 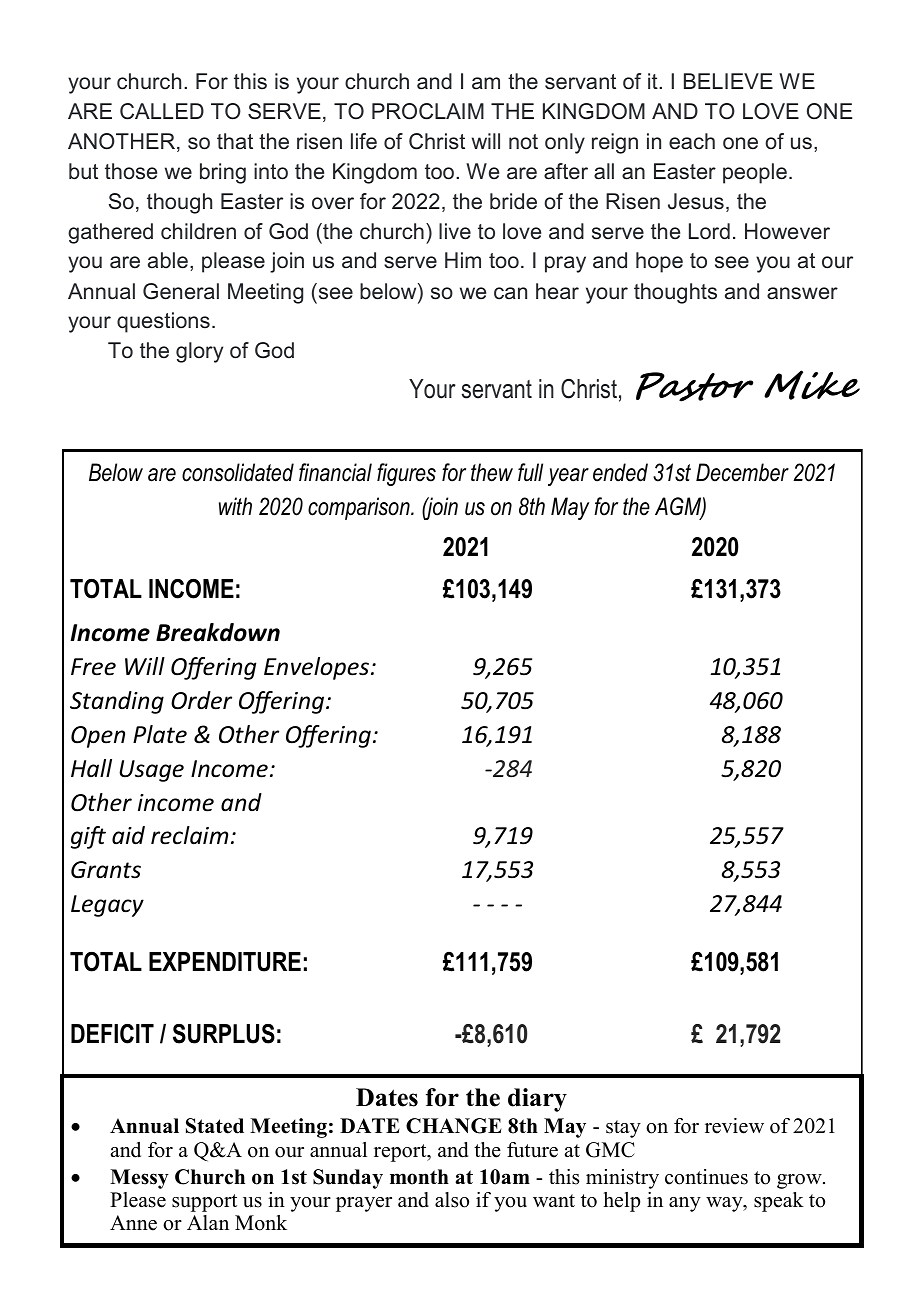 I want to click on also, so click(x=452, y=1200).
